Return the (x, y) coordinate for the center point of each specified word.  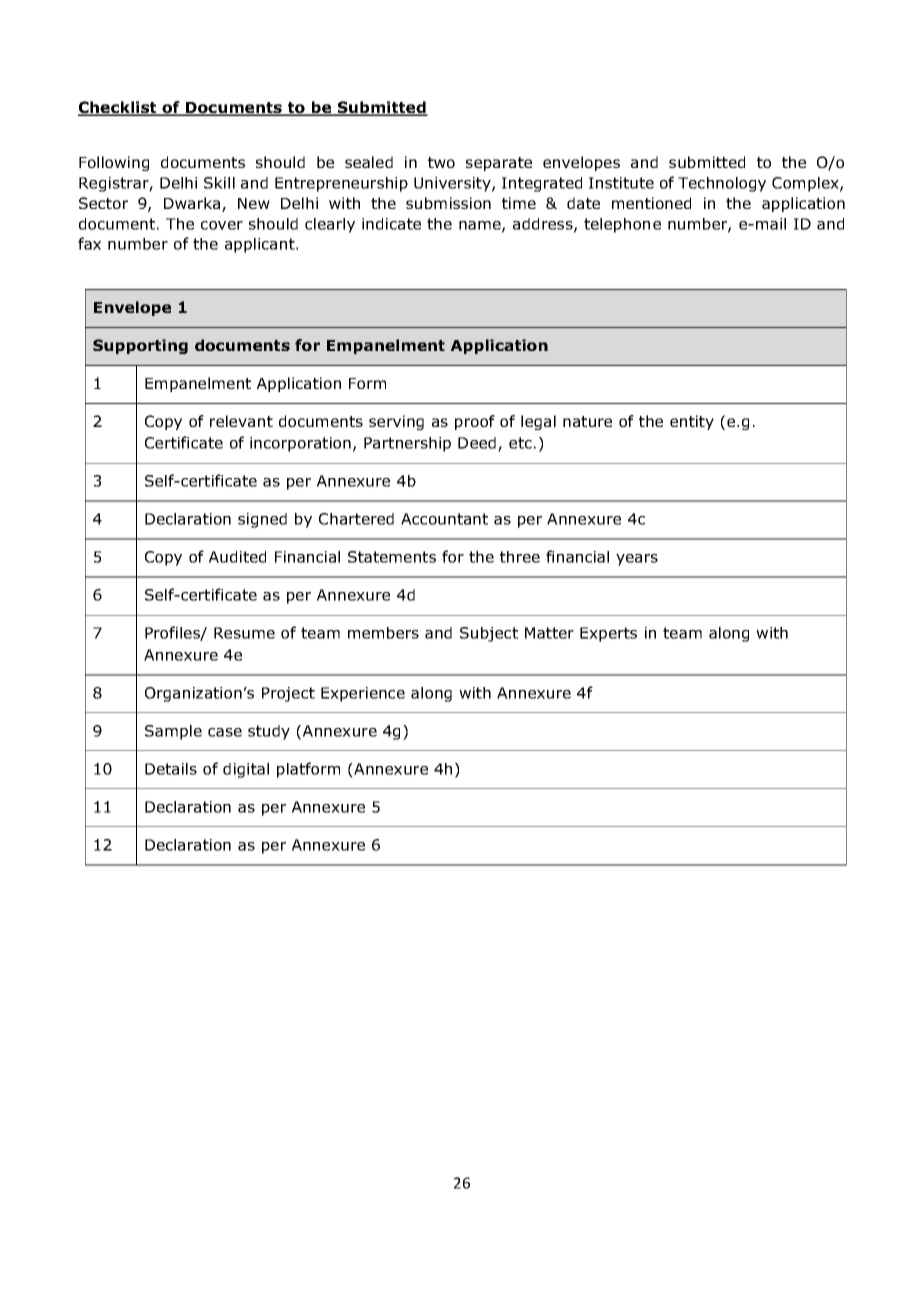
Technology (722, 184)
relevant (241, 421)
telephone (622, 225)
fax (89, 243)
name (481, 226)
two (441, 162)
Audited (237, 557)
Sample (173, 732)
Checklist (118, 108)
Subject (489, 634)
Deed (477, 443)
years (637, 560)
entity (692, 422)
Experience (363, 694)
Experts (608, 634)
